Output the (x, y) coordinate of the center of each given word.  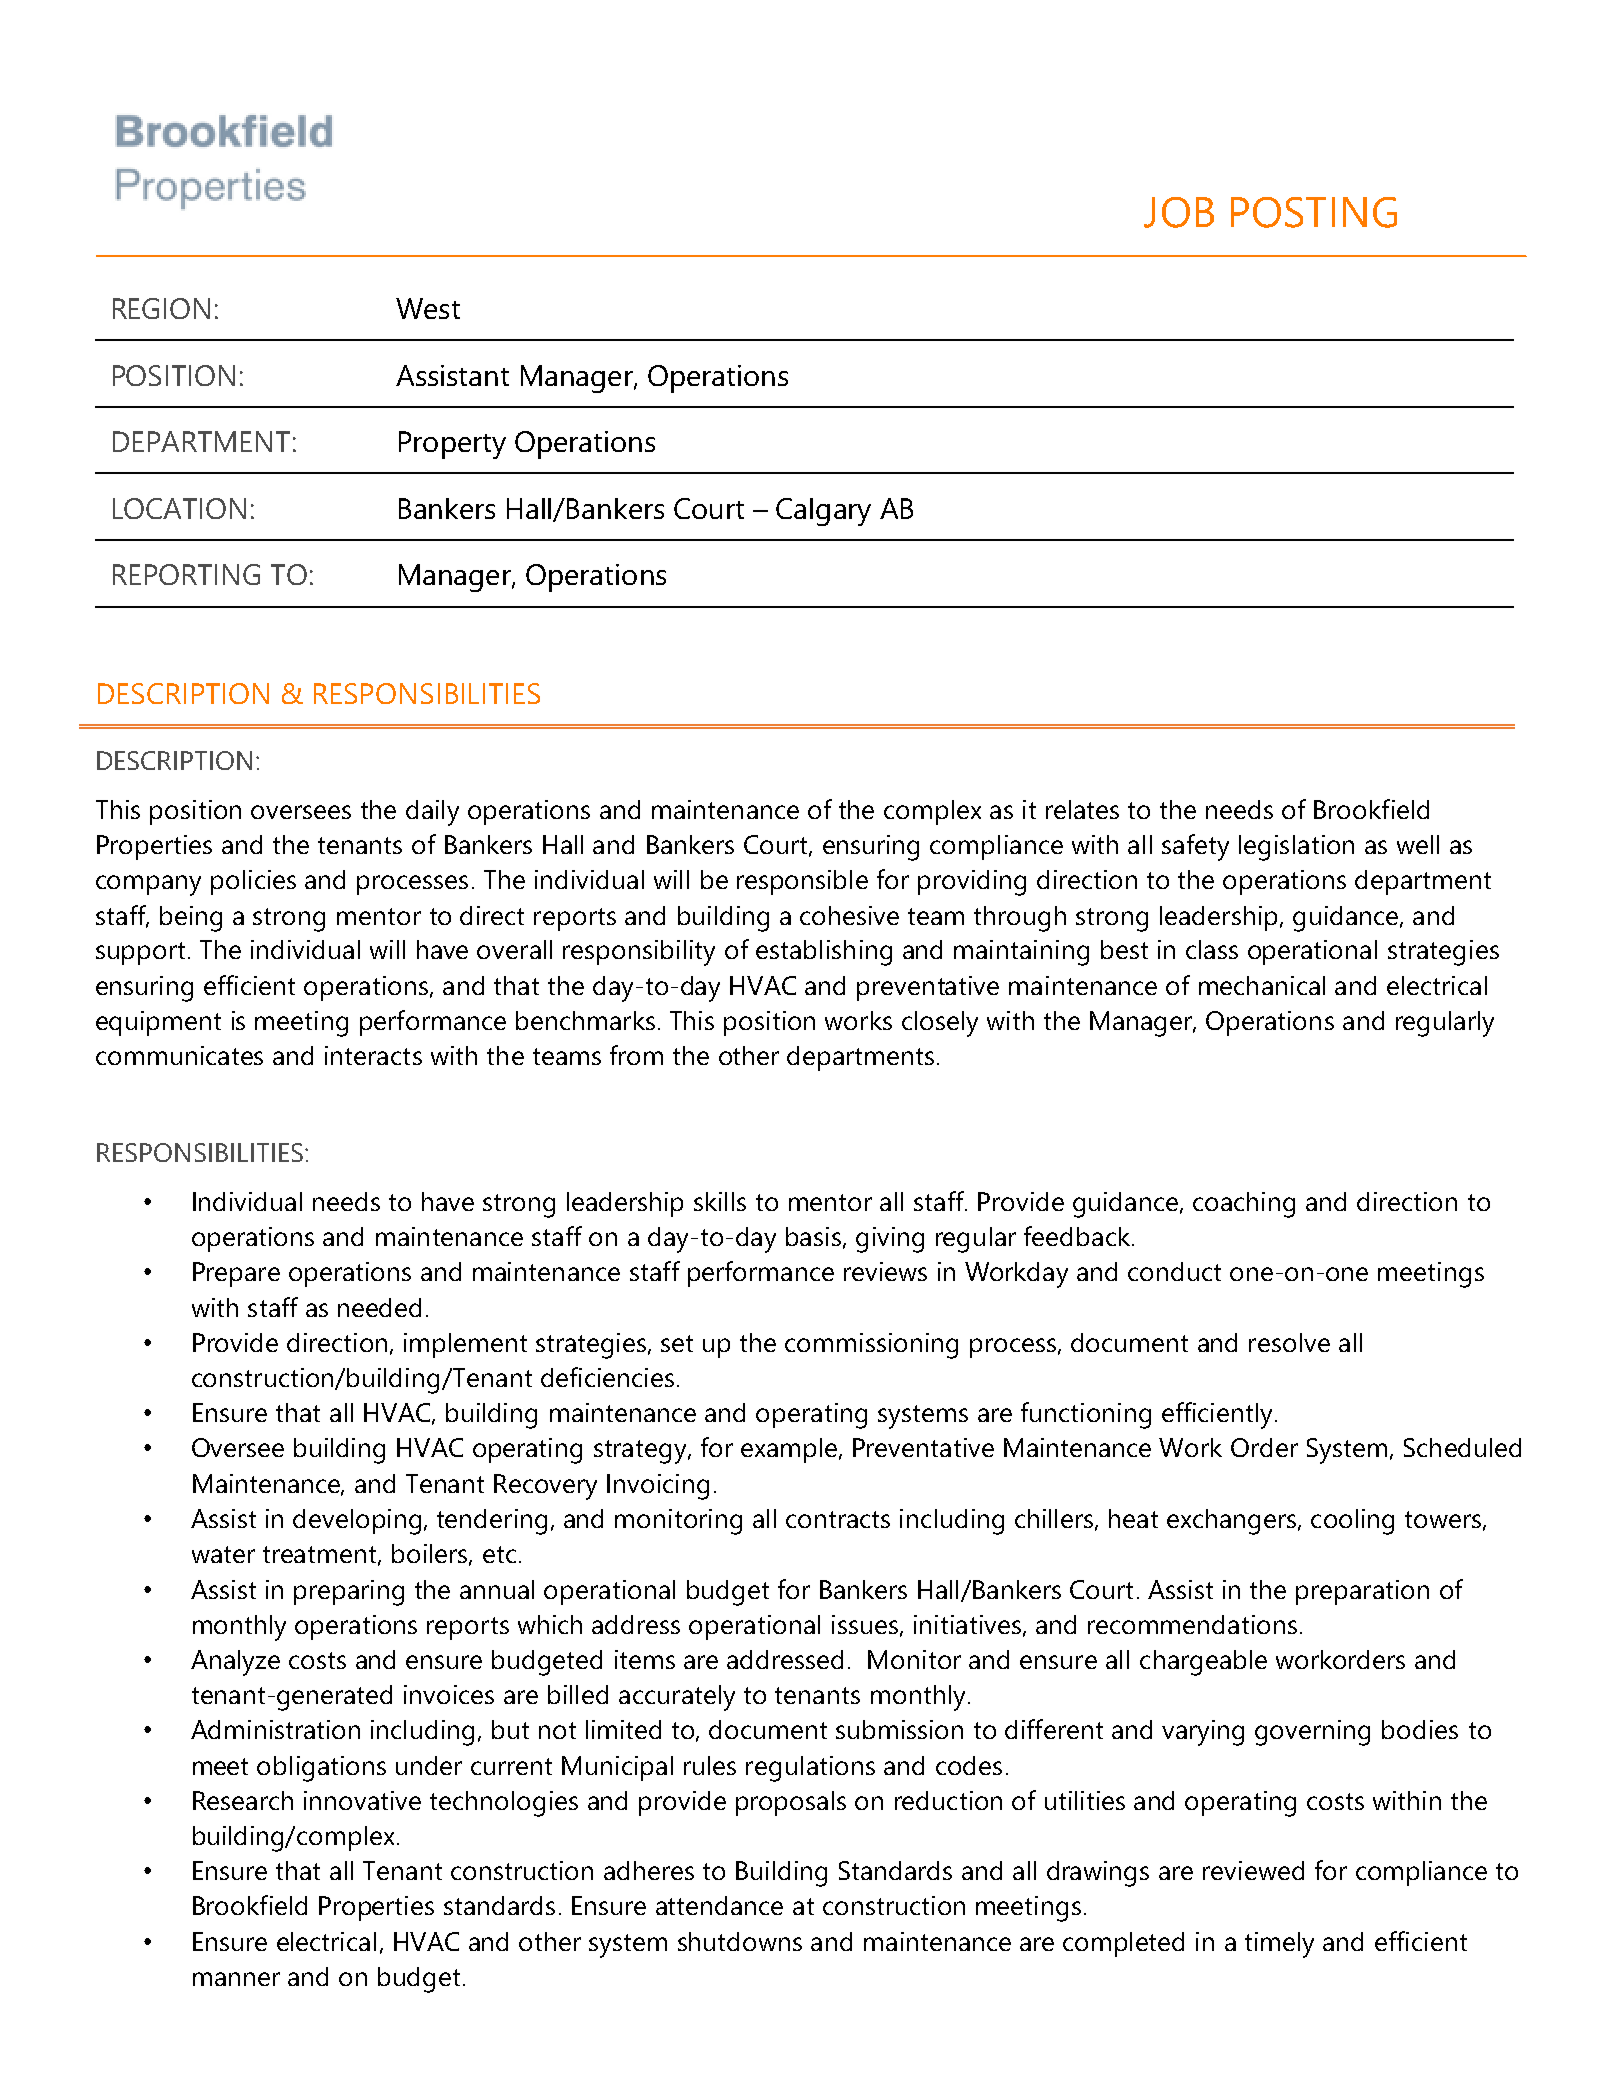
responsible (802, 882)
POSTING (1314, 212)
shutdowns (740, 1941)
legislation (1296, 848)
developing (357, 1522)
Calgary (823, 512)
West (428, 308)
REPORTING (186, 574)
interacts (373, 1055)
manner (236, 1979)
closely (940, 1024)
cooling (1352, 1522)
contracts (838, 1519)
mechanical (1262, 985)
